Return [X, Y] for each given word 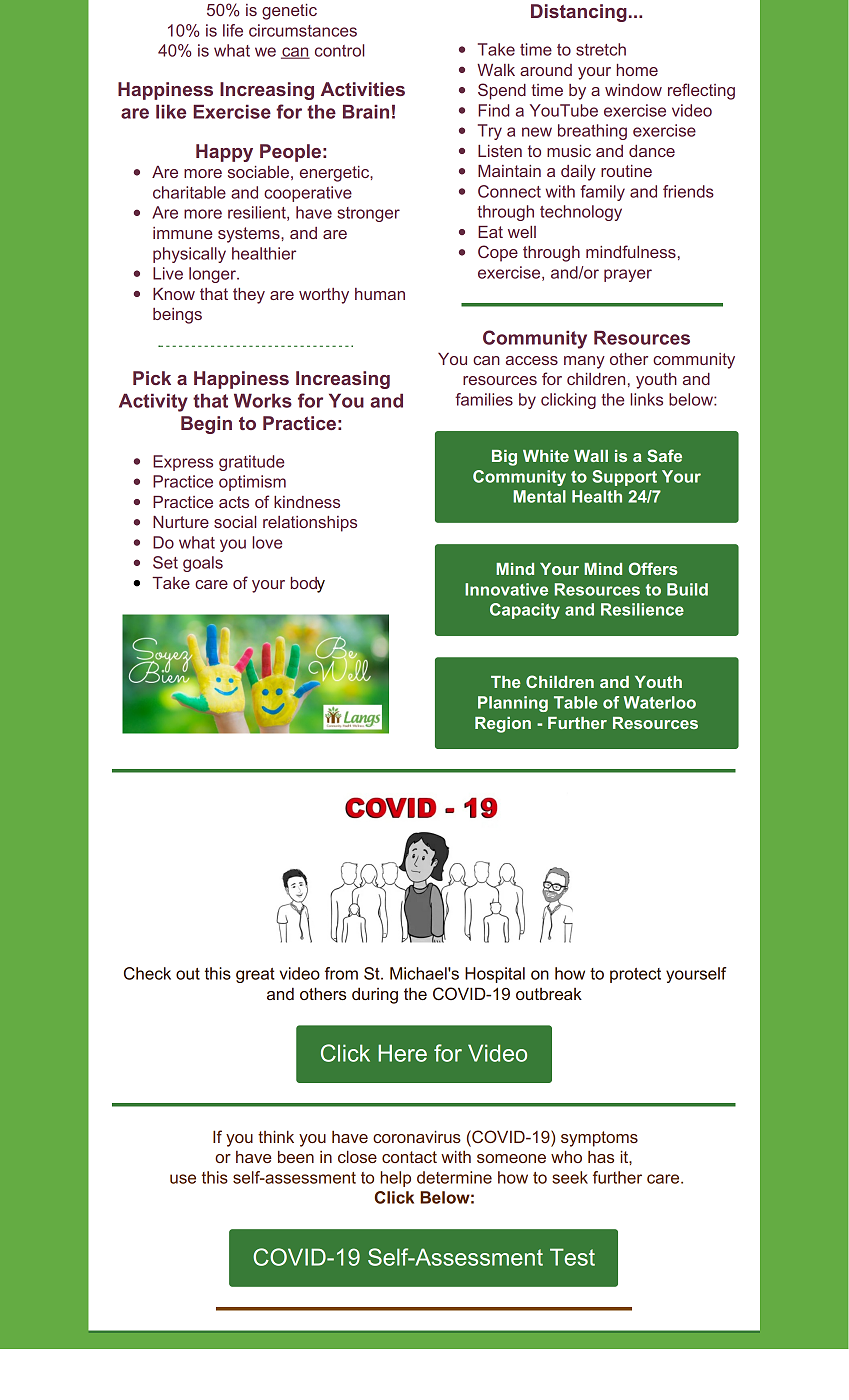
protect [635, 975]
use [183, 1179]
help [395, 1179]
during [375, 996]
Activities [363, 89]
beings [177, 316]
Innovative [506, 589]
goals [203, 564]
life [233, 30]
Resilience [642, 609]
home [637, 70]
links [646, 399]
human [380, 294]
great [255, 975]
